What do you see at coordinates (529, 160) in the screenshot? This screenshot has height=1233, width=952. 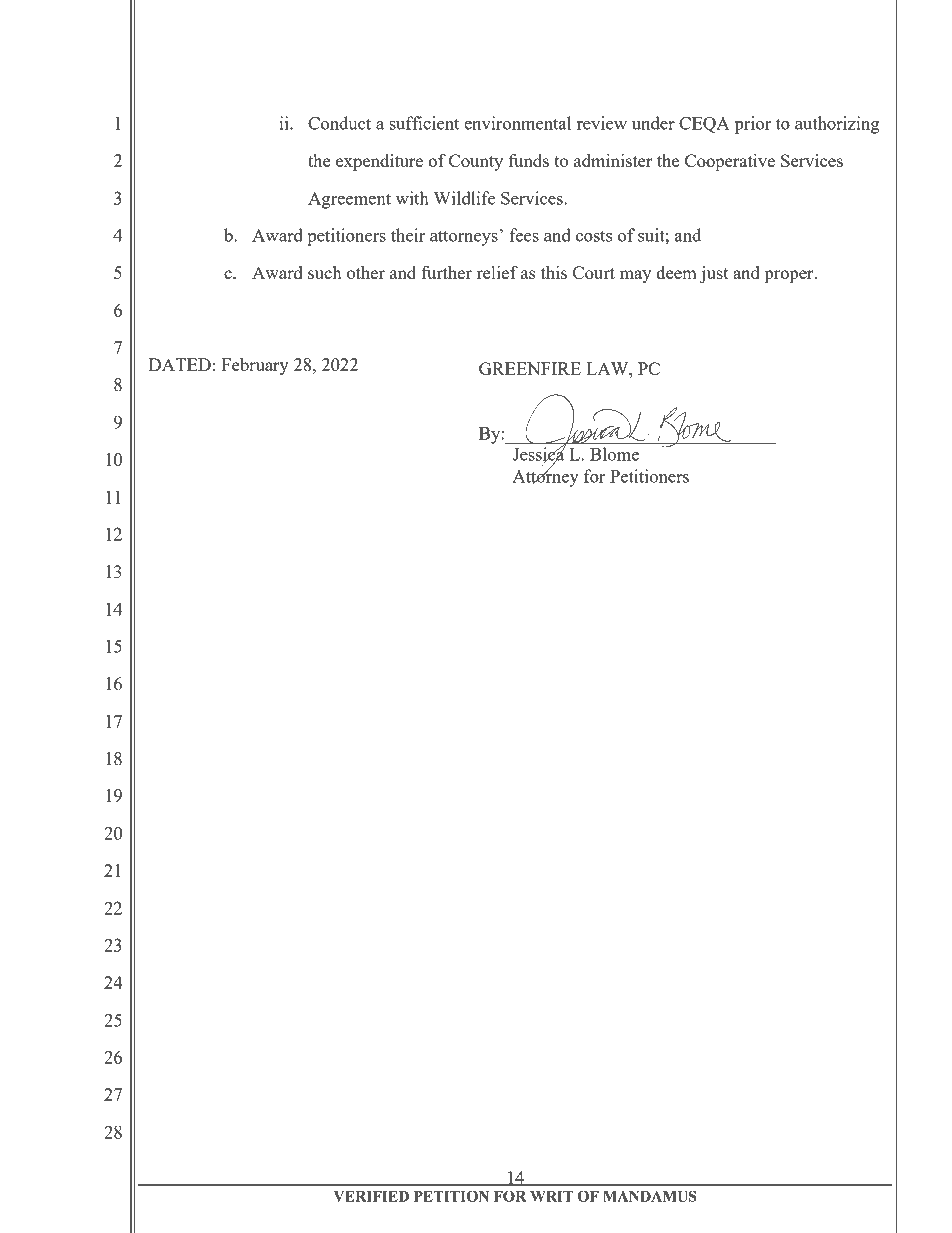 I see `funds` at bounding box center [529, 160].
